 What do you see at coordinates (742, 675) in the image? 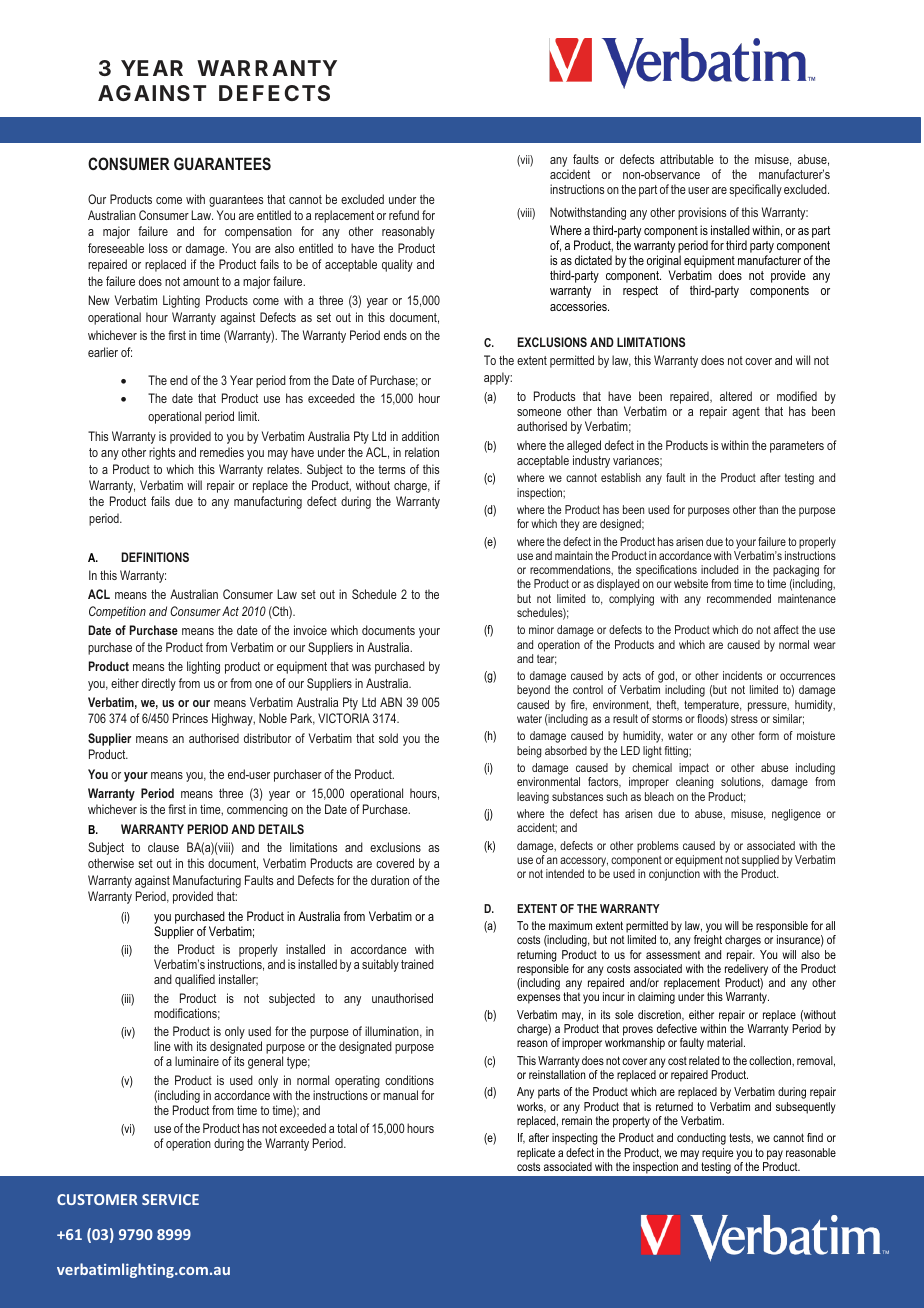
I see `incidents` at bounding box center [742, 675].
